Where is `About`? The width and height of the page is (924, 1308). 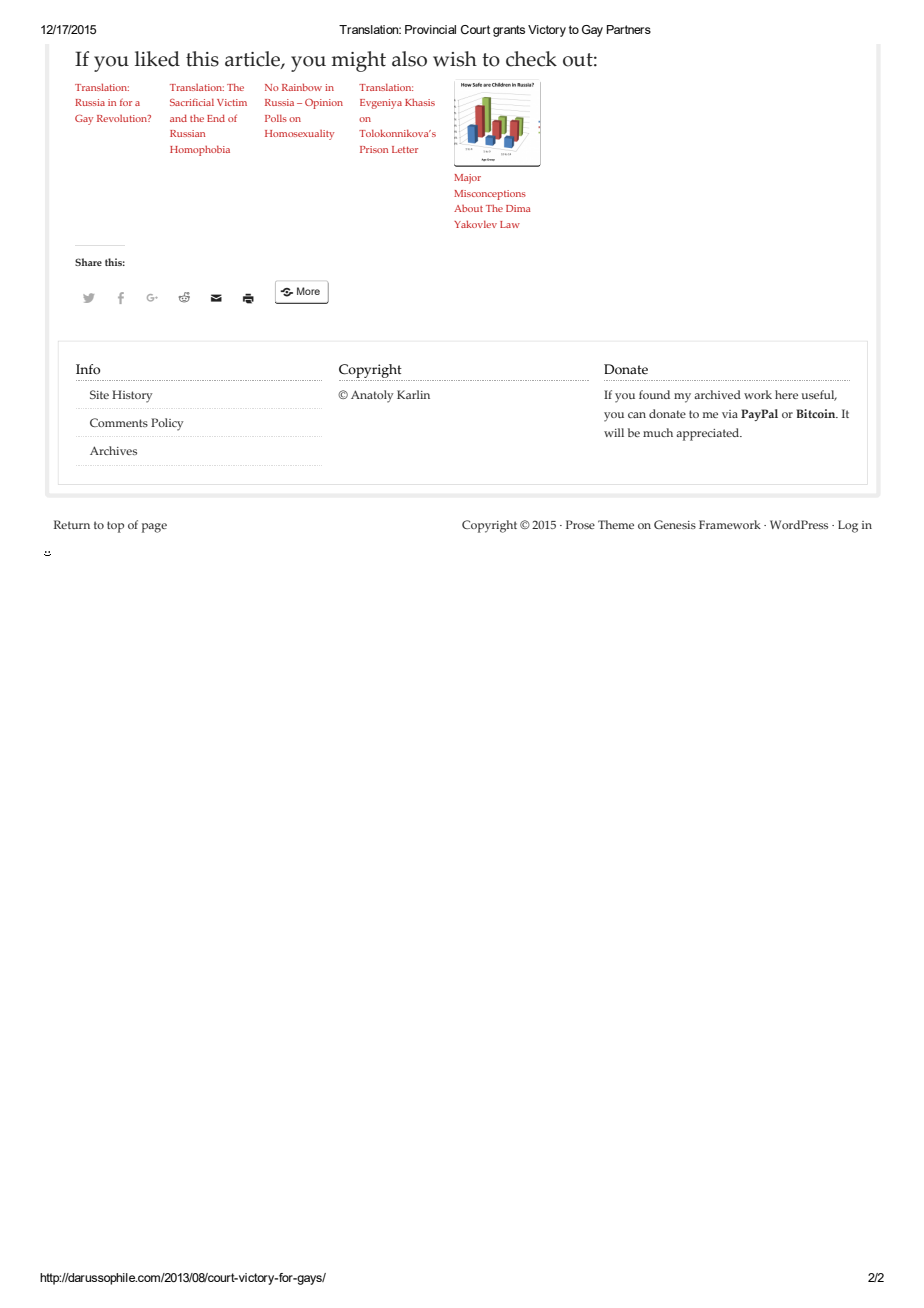
About is located at coordinates (468, 208).
